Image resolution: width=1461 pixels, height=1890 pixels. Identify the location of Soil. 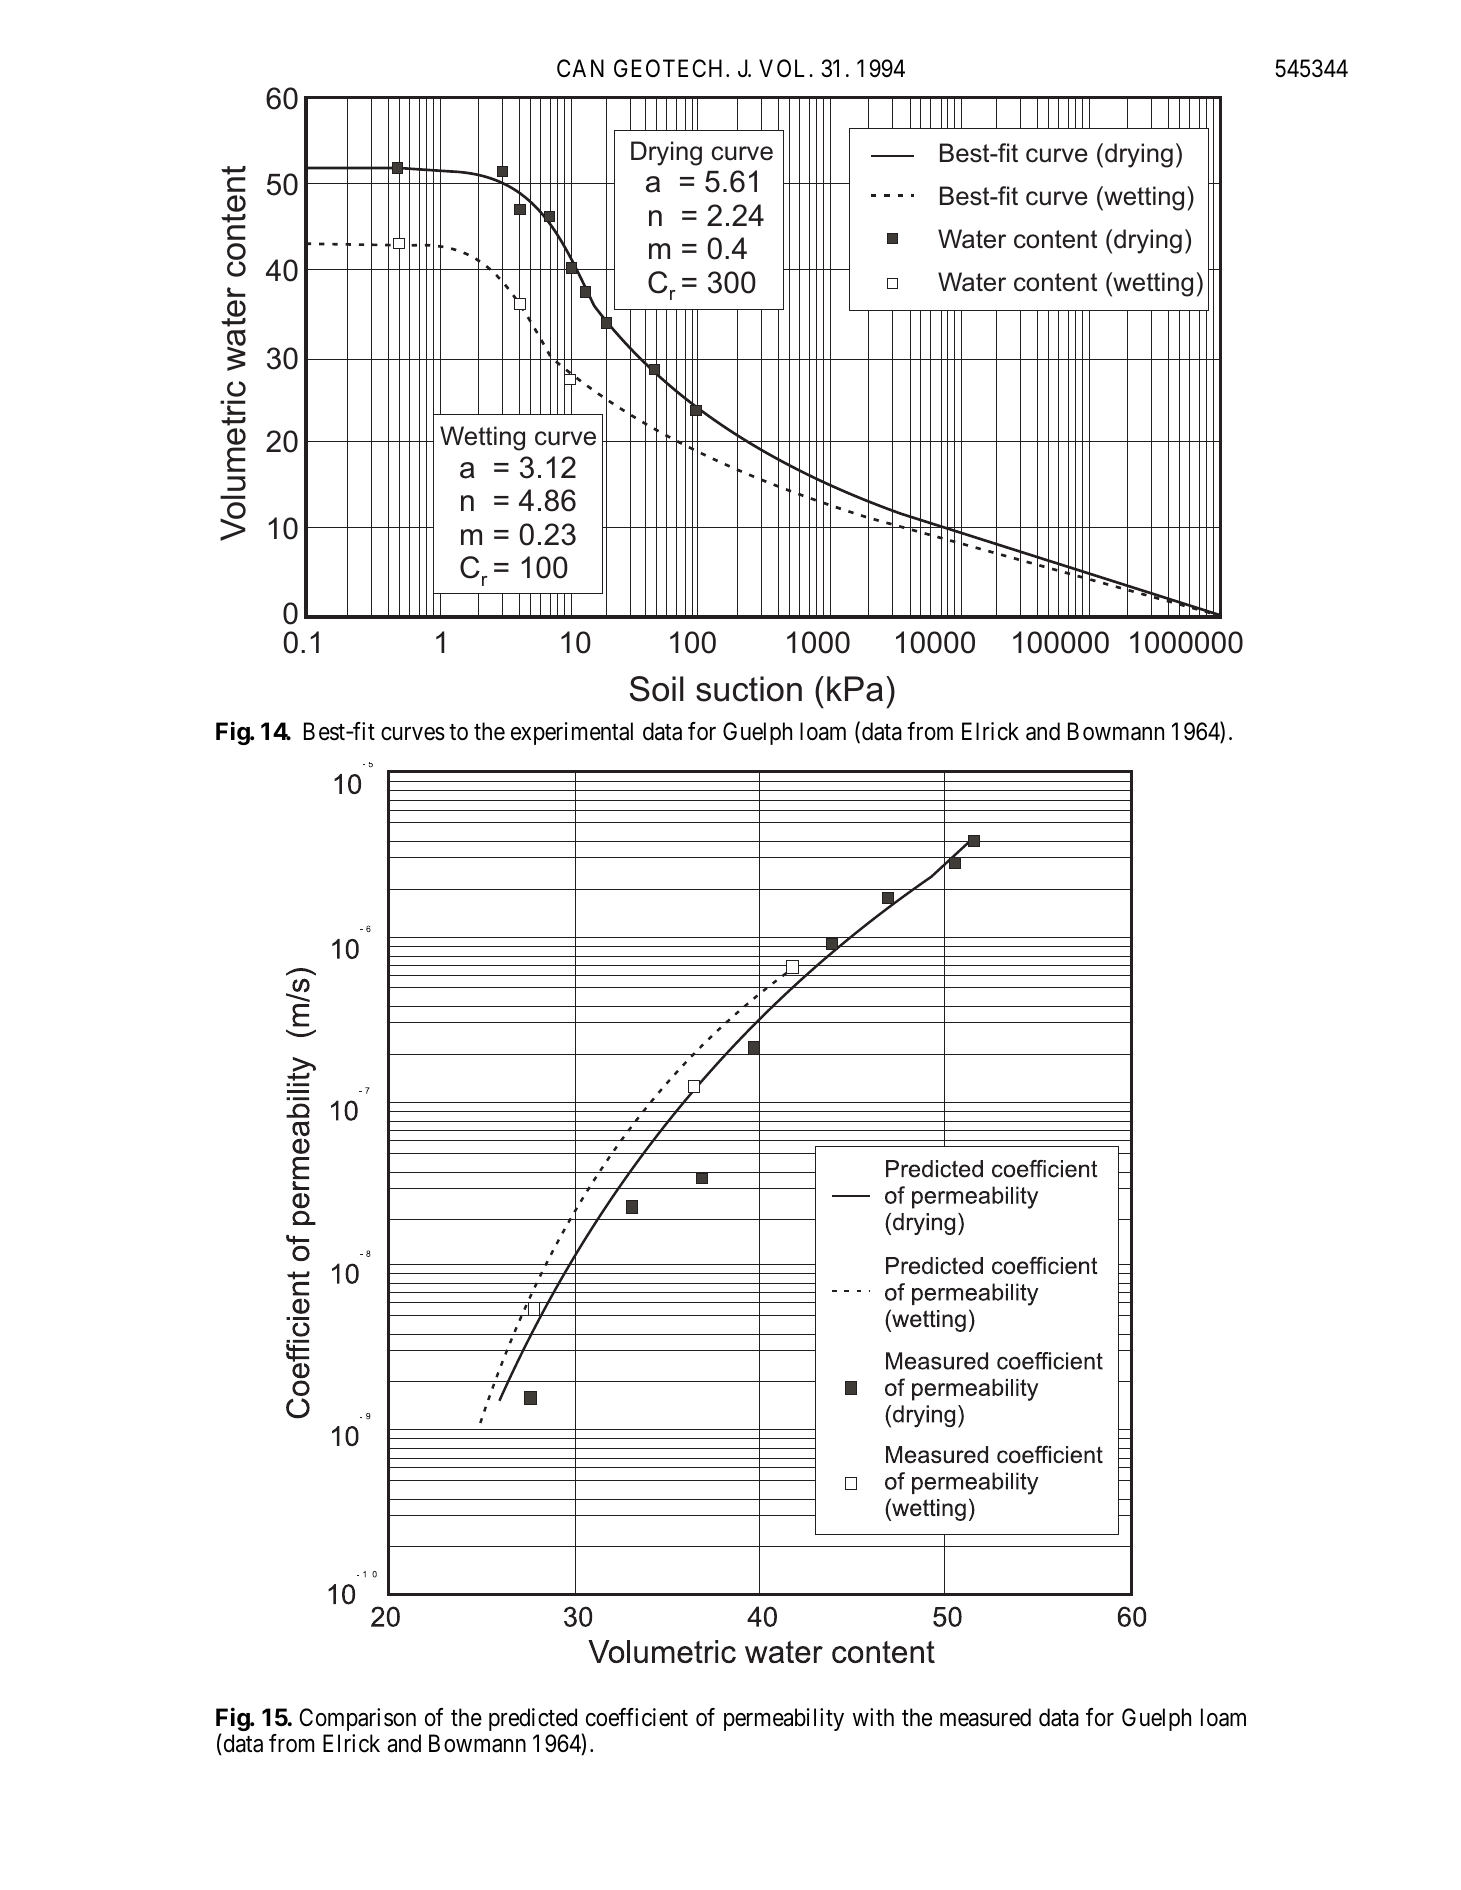
(657, 689).
